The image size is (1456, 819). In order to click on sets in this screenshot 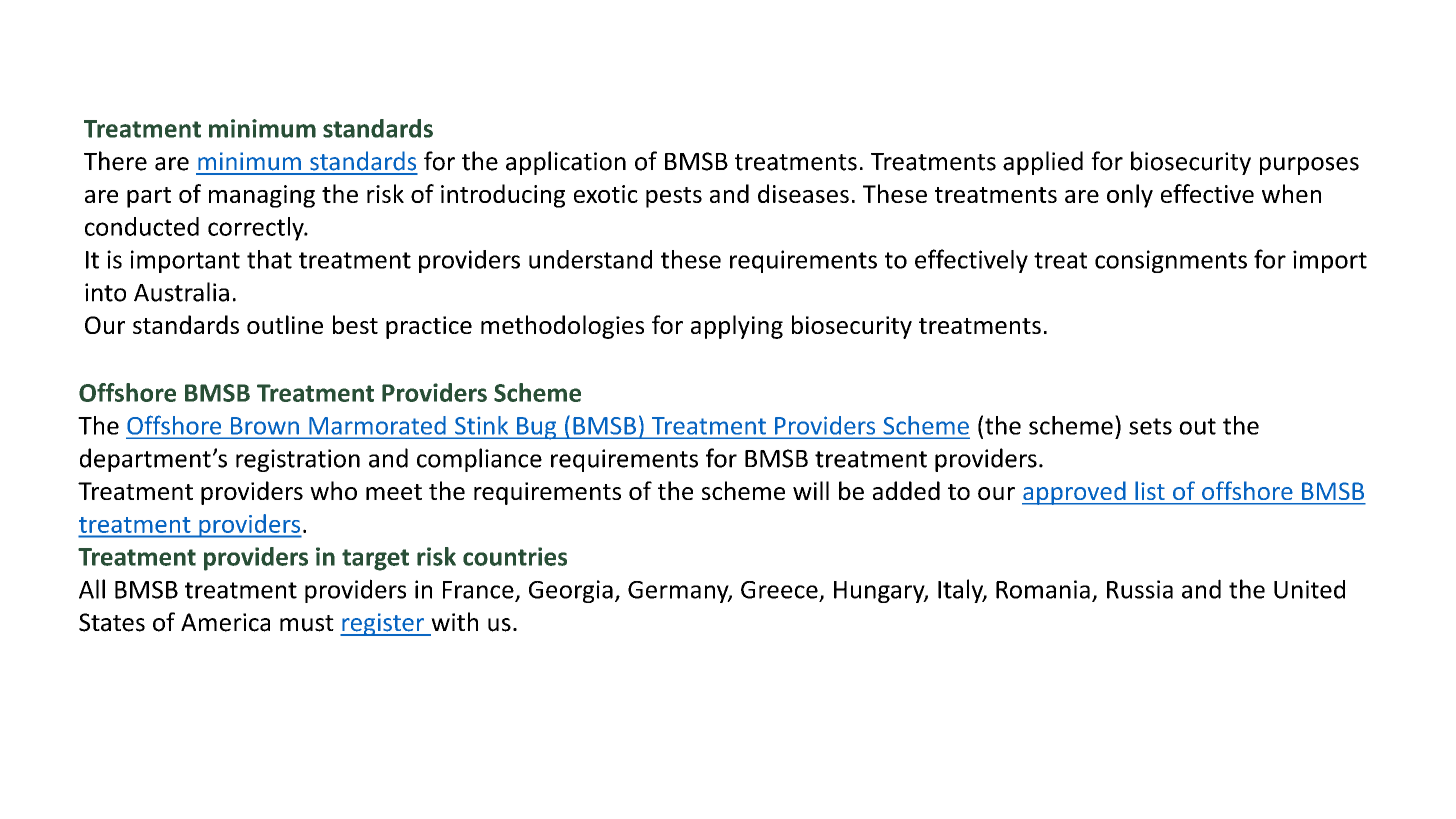, I will do `click(1150, 426)`.
